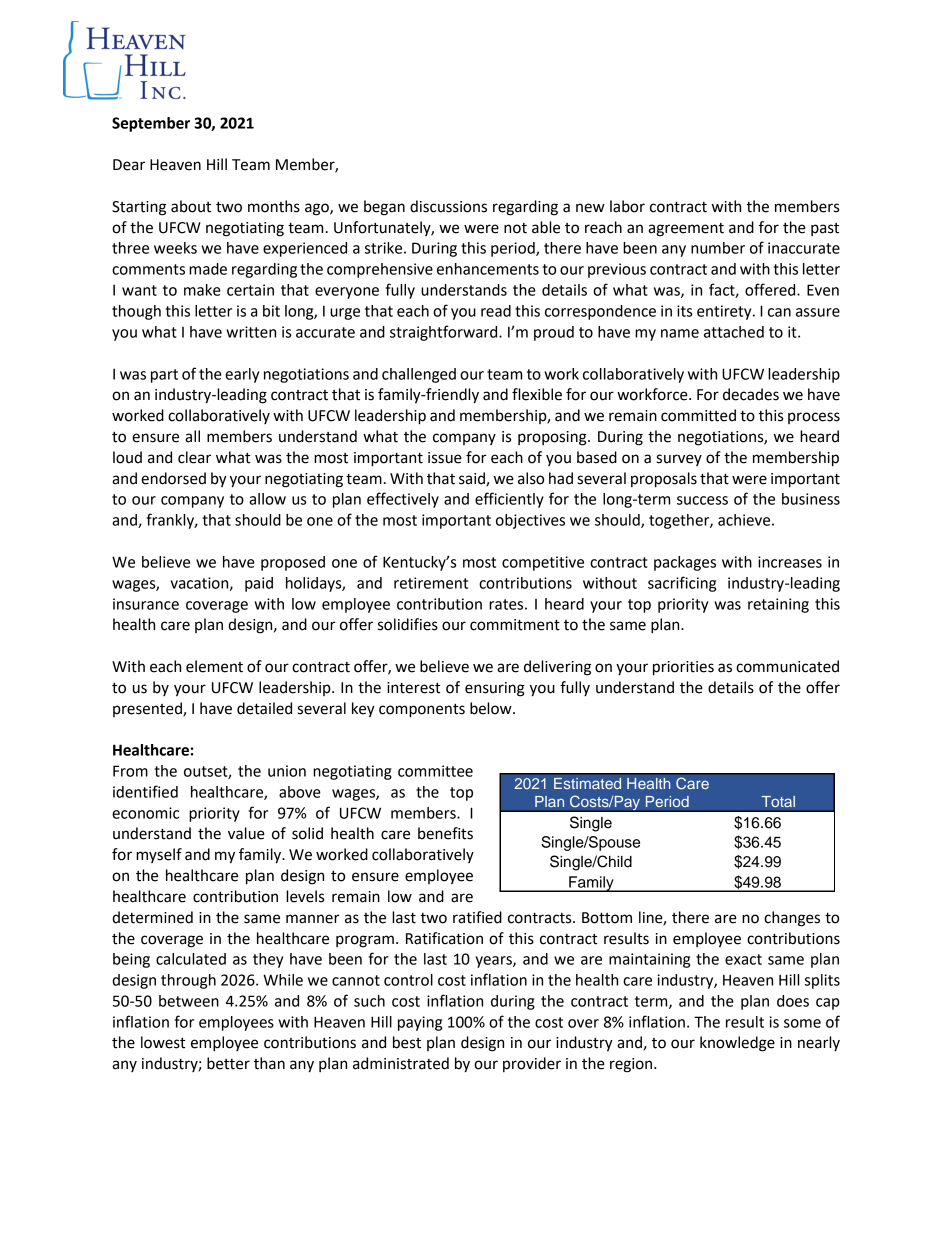 The height and width of the document is (1233, 952). What do you see at coordinates (495, 689) in the document?
I see `ensuring` at bounding box center [495, 689].
